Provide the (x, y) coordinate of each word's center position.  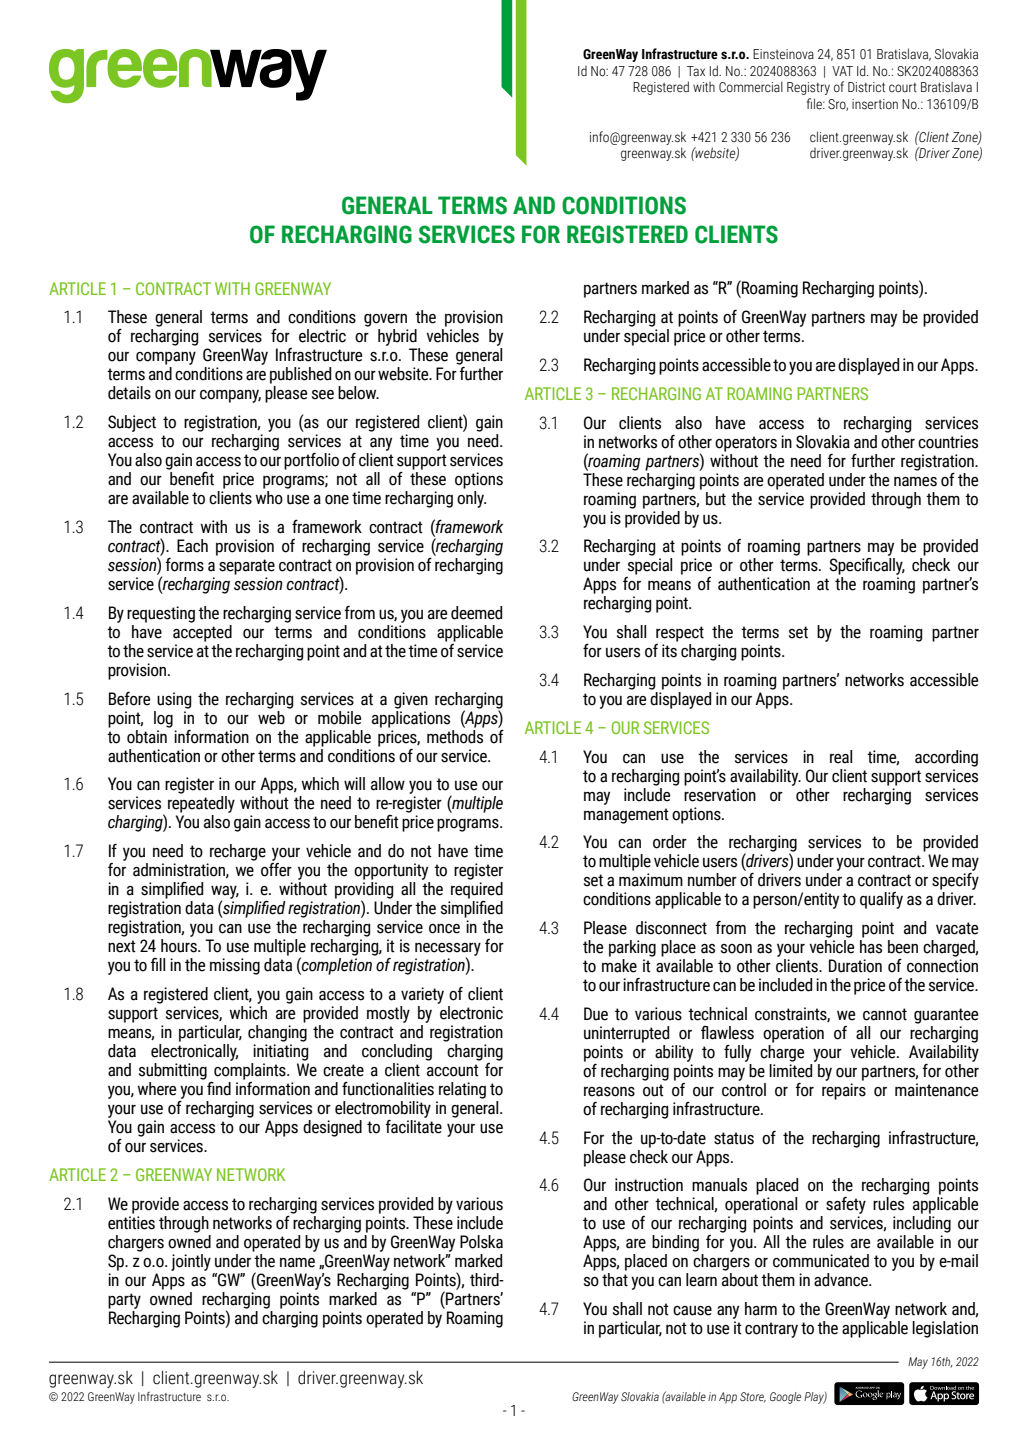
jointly (191, 1262)
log (163, 719)
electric (322, 336)
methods (455, 735)
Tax (696, 71)
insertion (875, 104)
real (841, 757)
